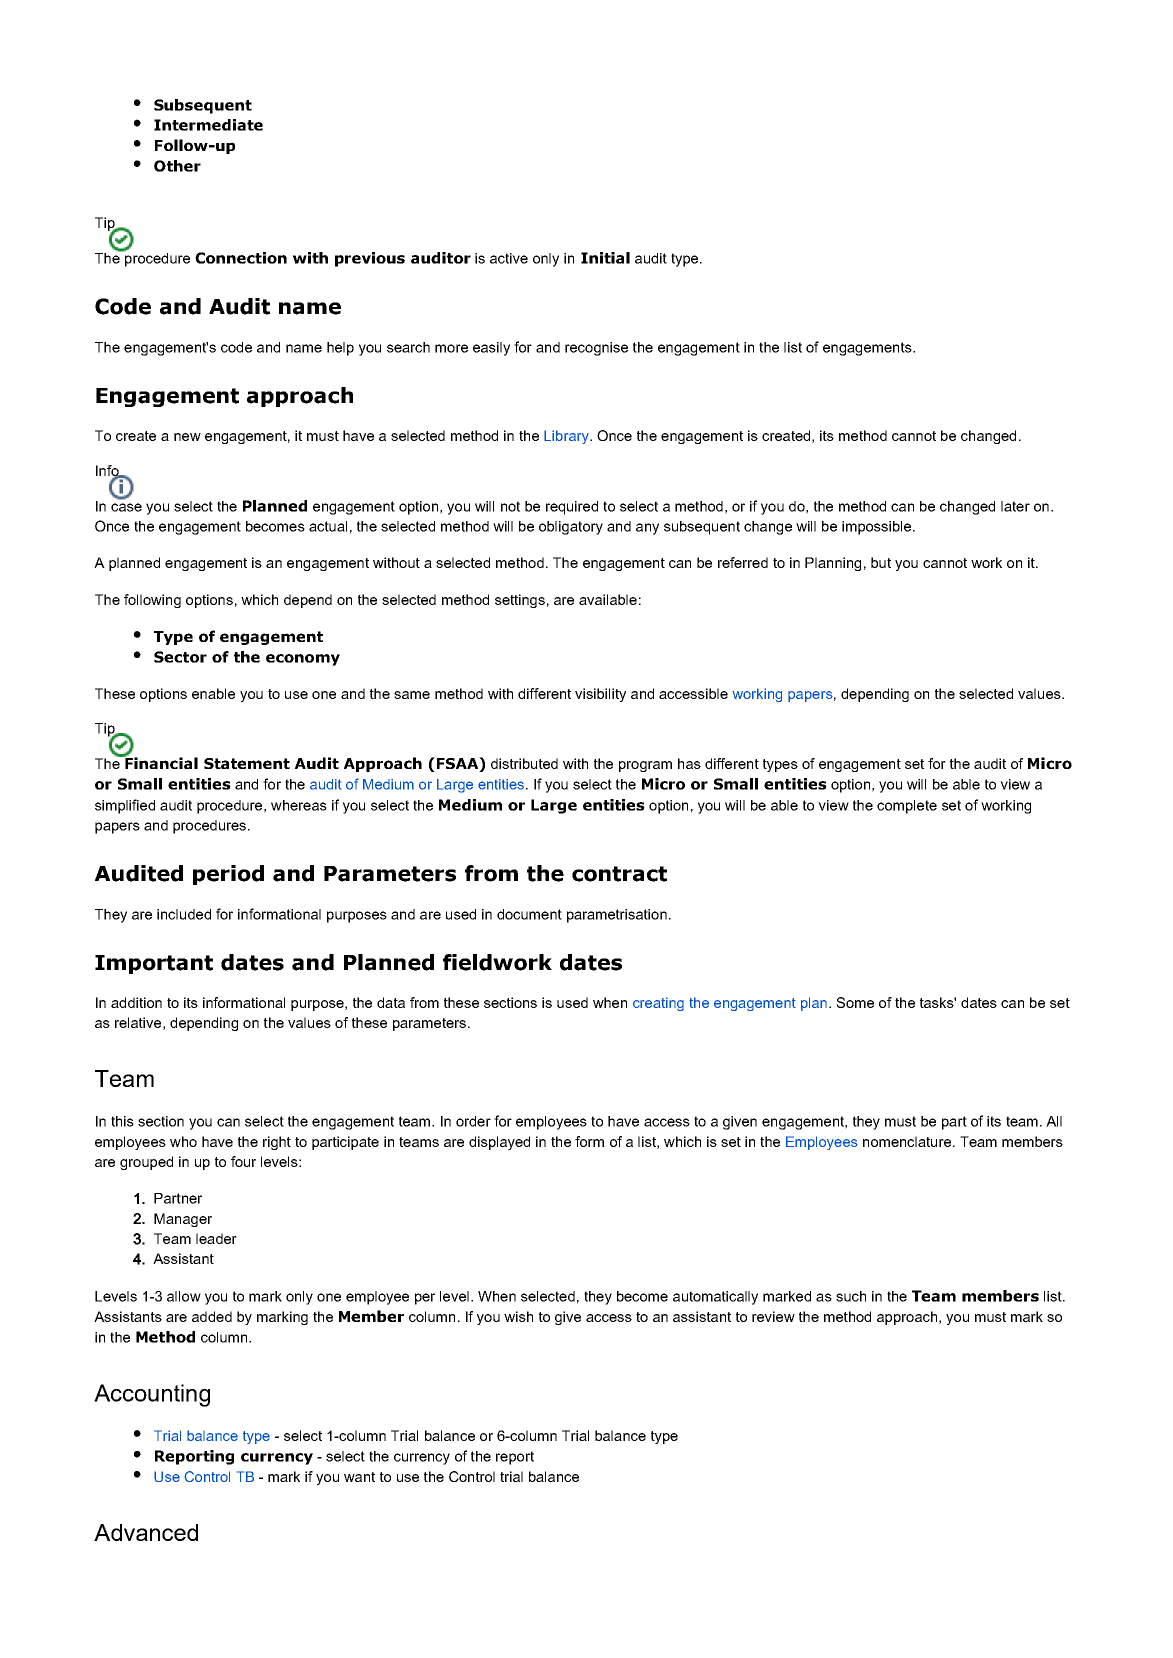  What do you see at coordinates (146, 1532) in the document?
I see `Advanced` at bounding box center [146, 1532].
